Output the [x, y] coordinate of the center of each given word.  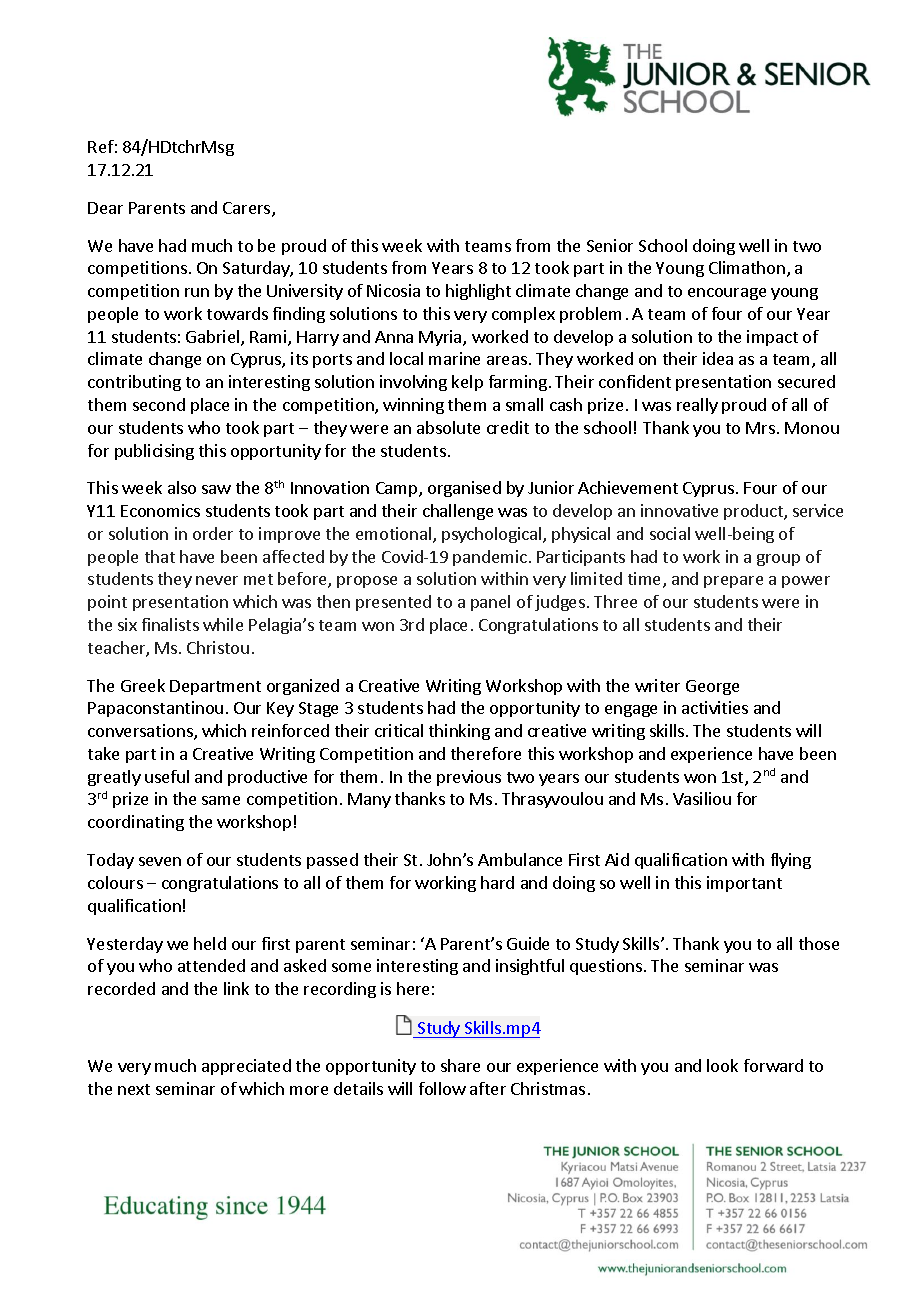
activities [715, 707]
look [722, 1065]
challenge [458, 512]
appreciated [246, 1067]
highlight [478, 292]
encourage [727, 294]
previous [469, 778]
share [460, 1065]
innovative [679, 510]
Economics [160, 510]
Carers [248, 209]
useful [167, 776]
